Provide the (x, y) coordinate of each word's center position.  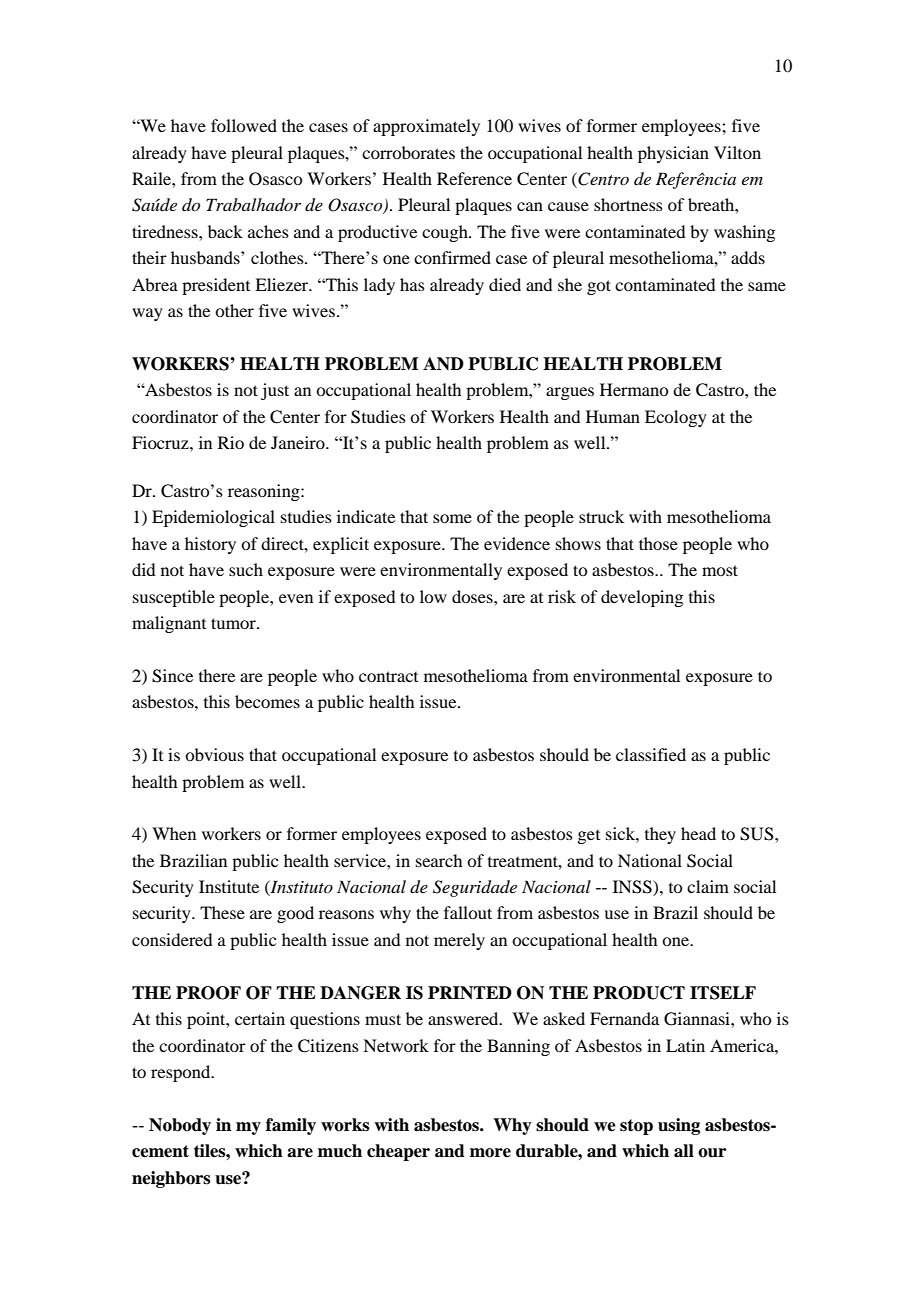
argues (570, 393)
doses (473, 596)
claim (708, 886)
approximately (426, 127)
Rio (231, 442)
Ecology (676, 418)
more (490, 1153)
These (222, 912)
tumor (234, 623)
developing (642, 598)
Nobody (180, 1126)
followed (244, 125)
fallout (468, 912)
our (712, 1153)
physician (673, 154)
